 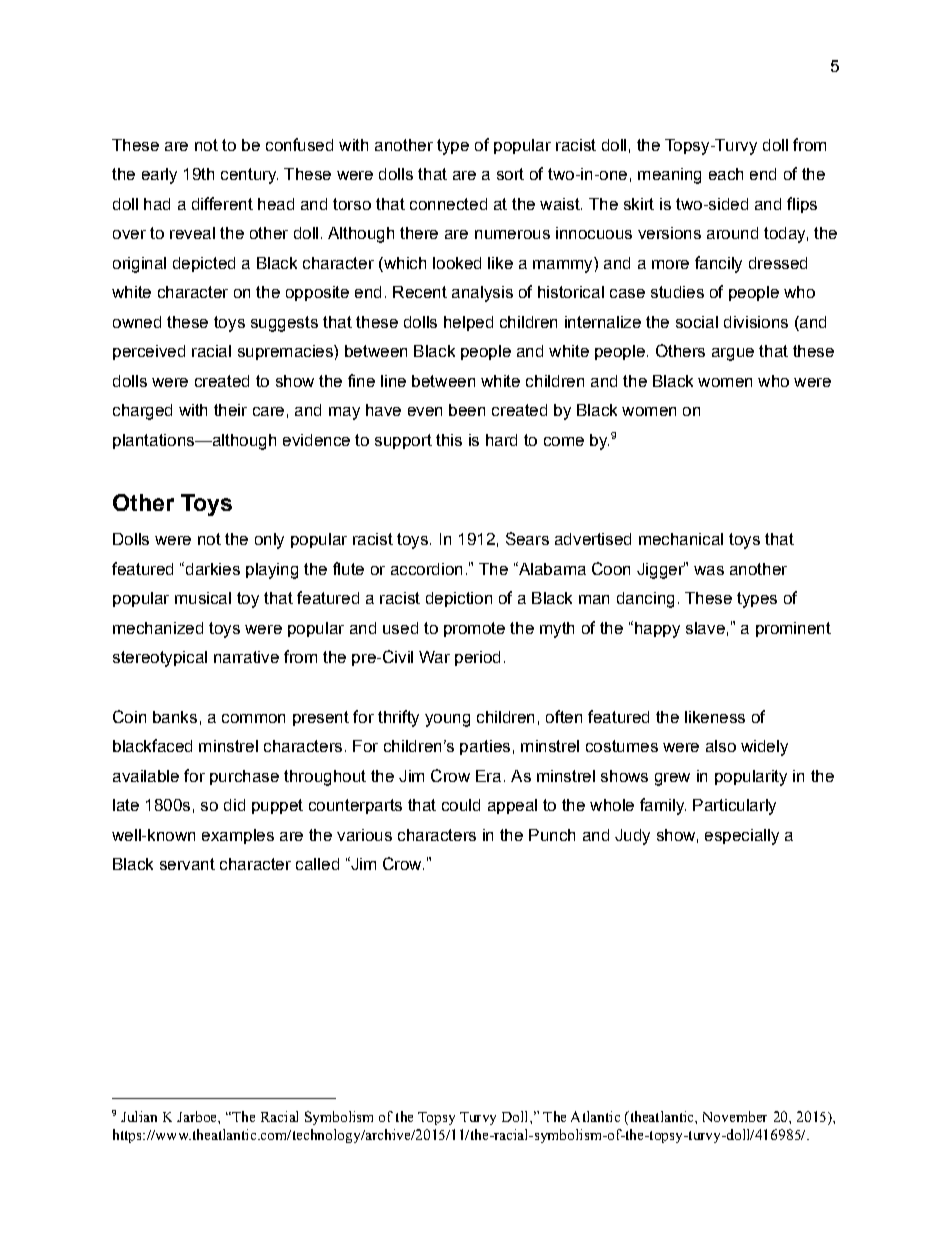 I want to click on young, so click(x=447, y=720).
